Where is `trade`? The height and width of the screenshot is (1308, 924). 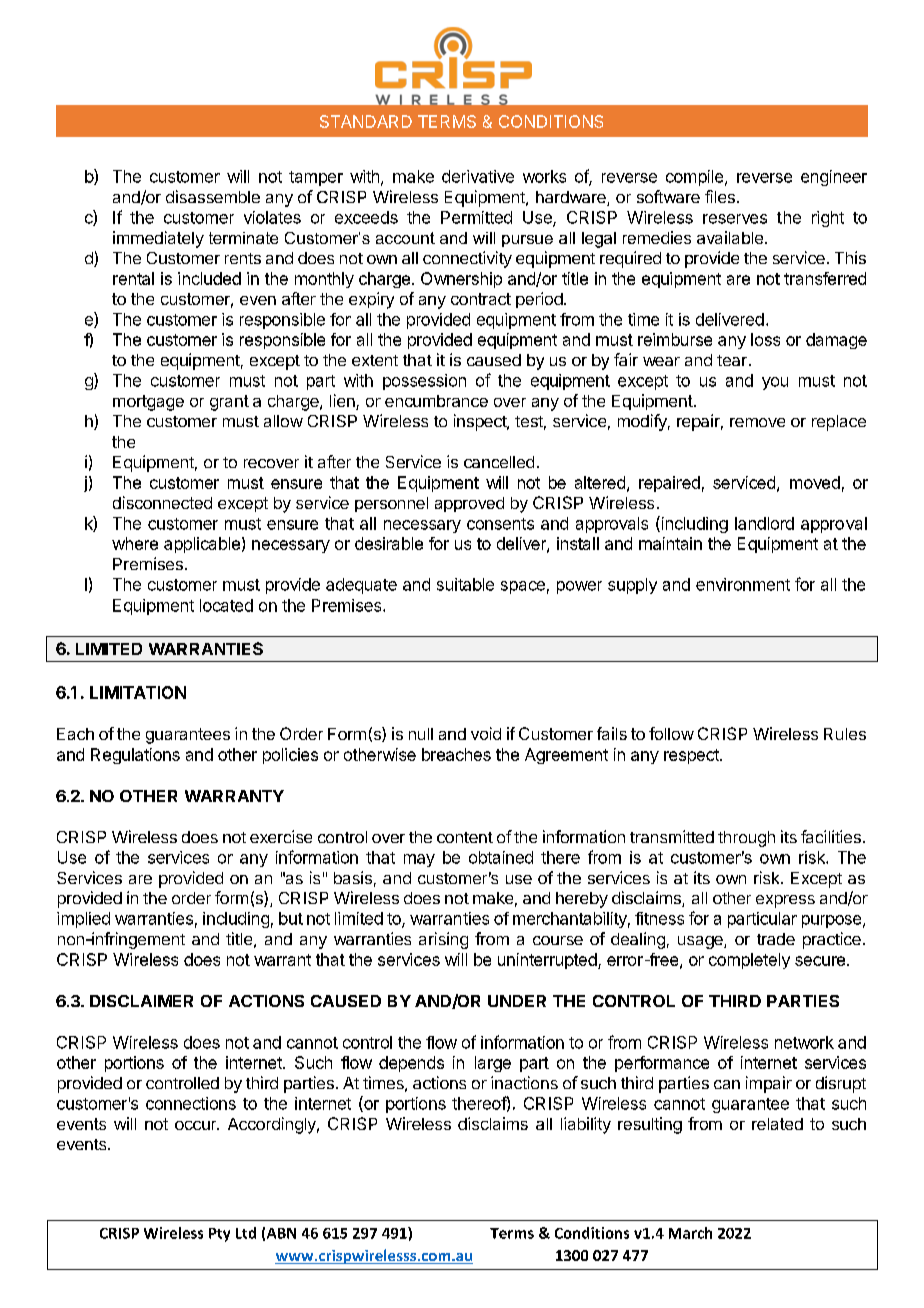 trade is located at coordinates (776, 939).
